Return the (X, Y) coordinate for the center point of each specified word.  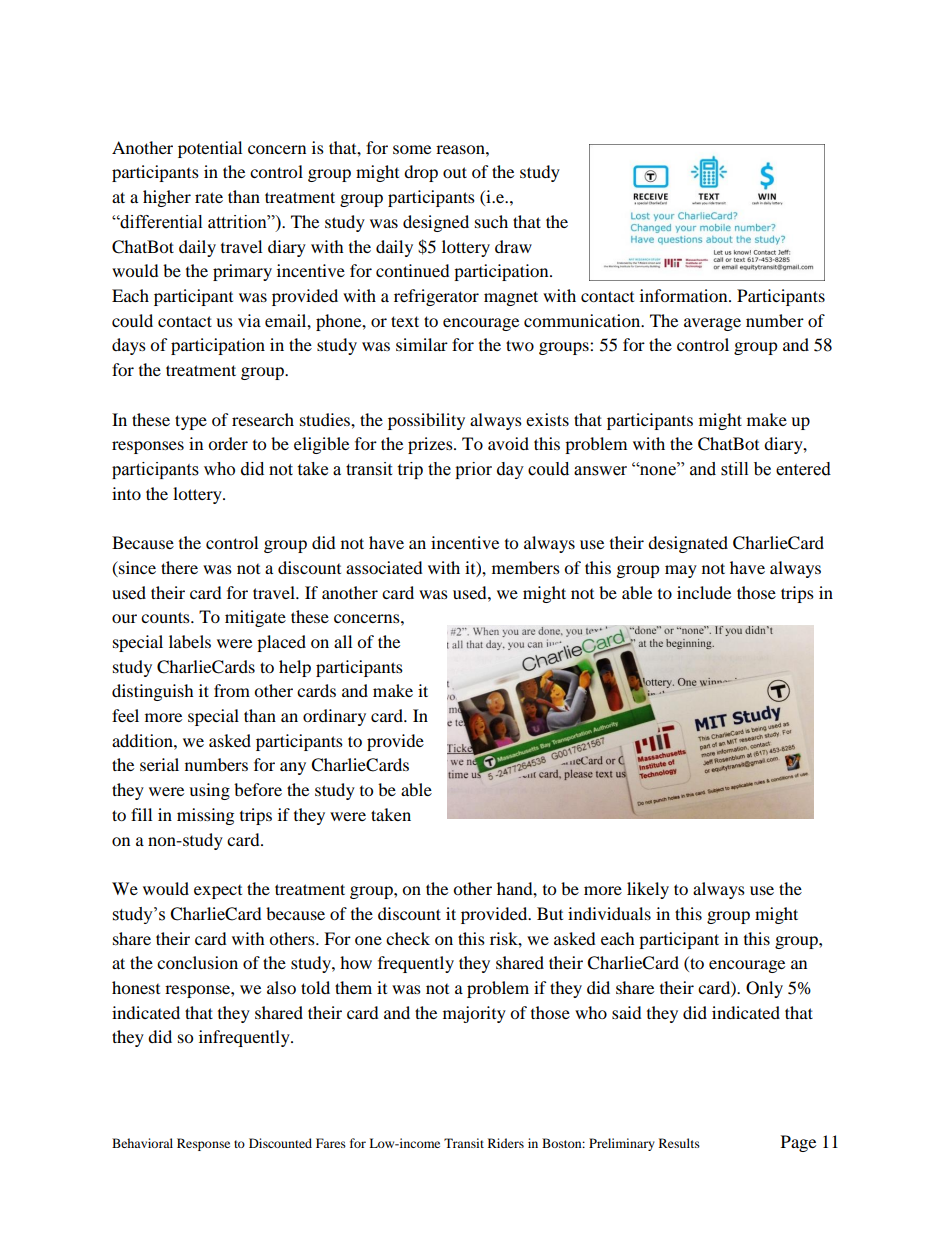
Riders (506, 1143)
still (734, 469)
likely (648, 890)
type (191, 422)
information (685, 295)
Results (679, 1143)
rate (209, 197)
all (343, 641)
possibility (426, 421)
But (550, 913)
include (704, 592)
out (455, 172)
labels (190, 641)
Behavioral (142, 1143)
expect (218, 892)
